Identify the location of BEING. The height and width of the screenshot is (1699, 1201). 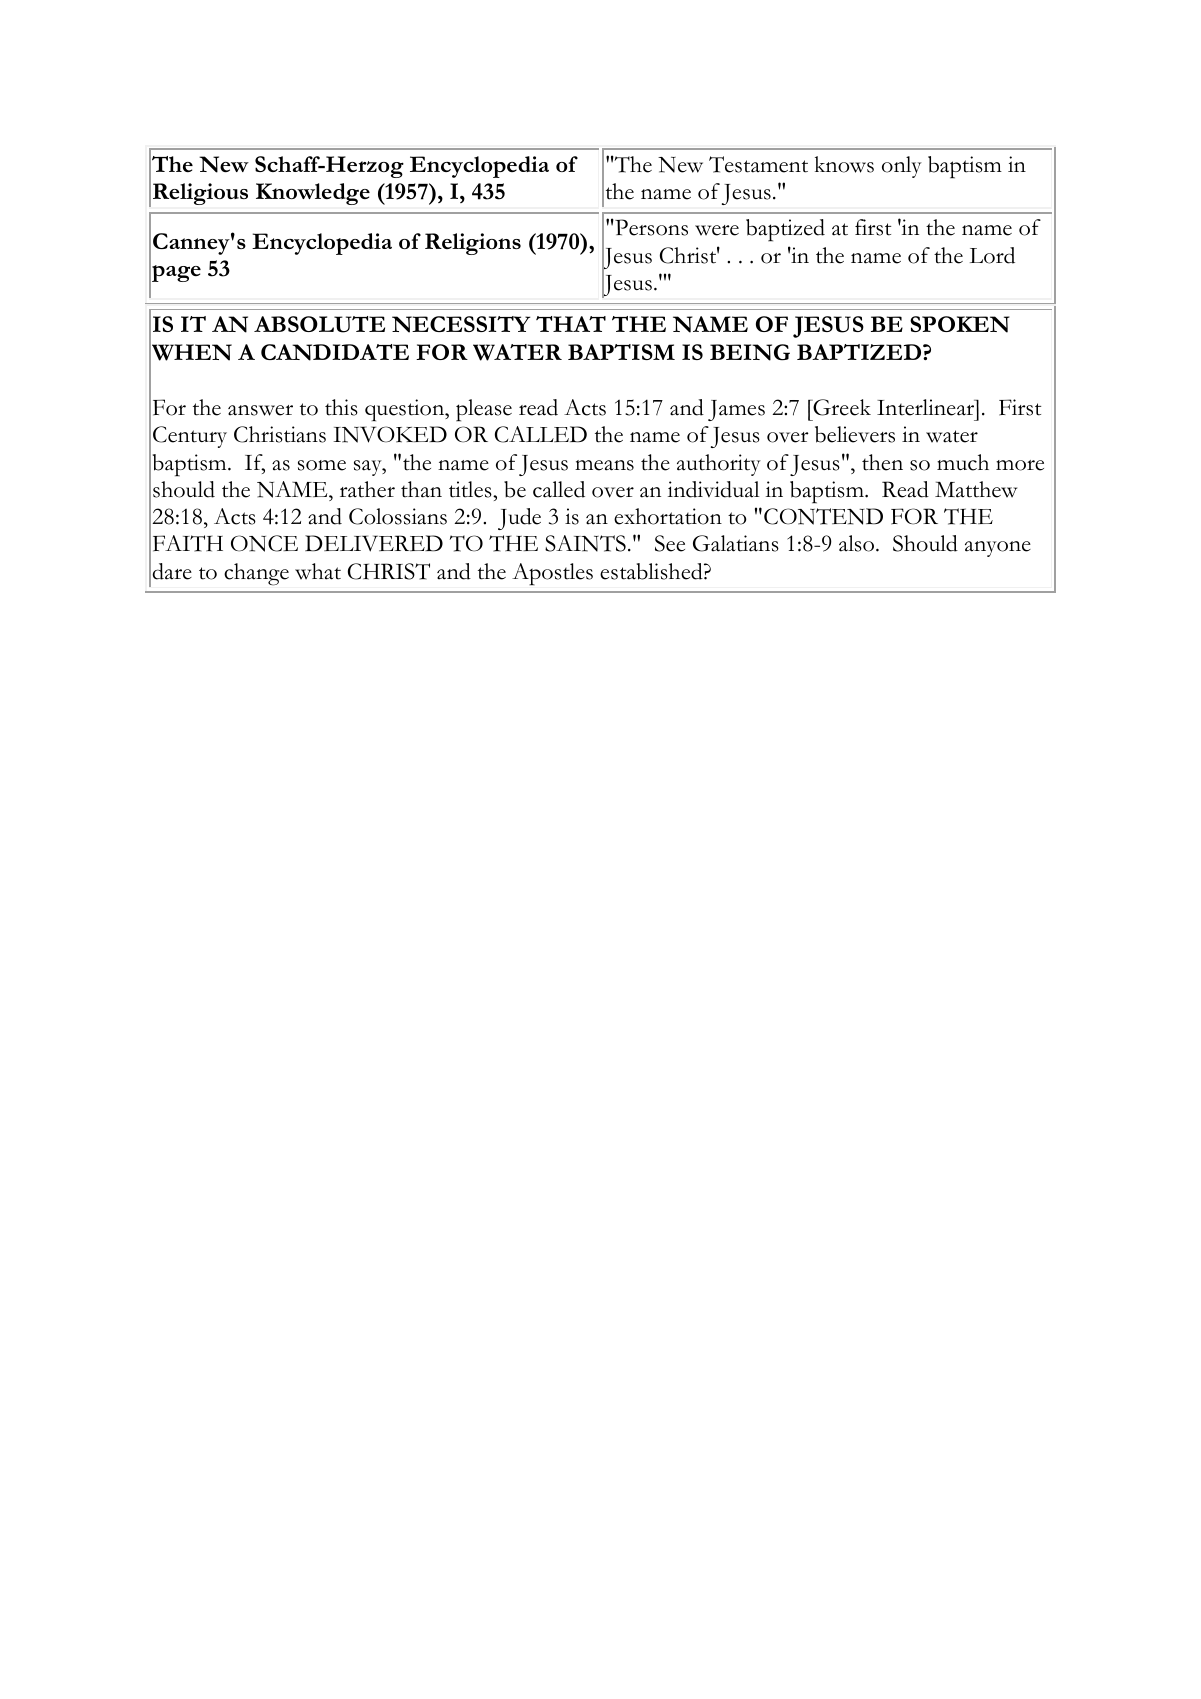
(750, 352).
